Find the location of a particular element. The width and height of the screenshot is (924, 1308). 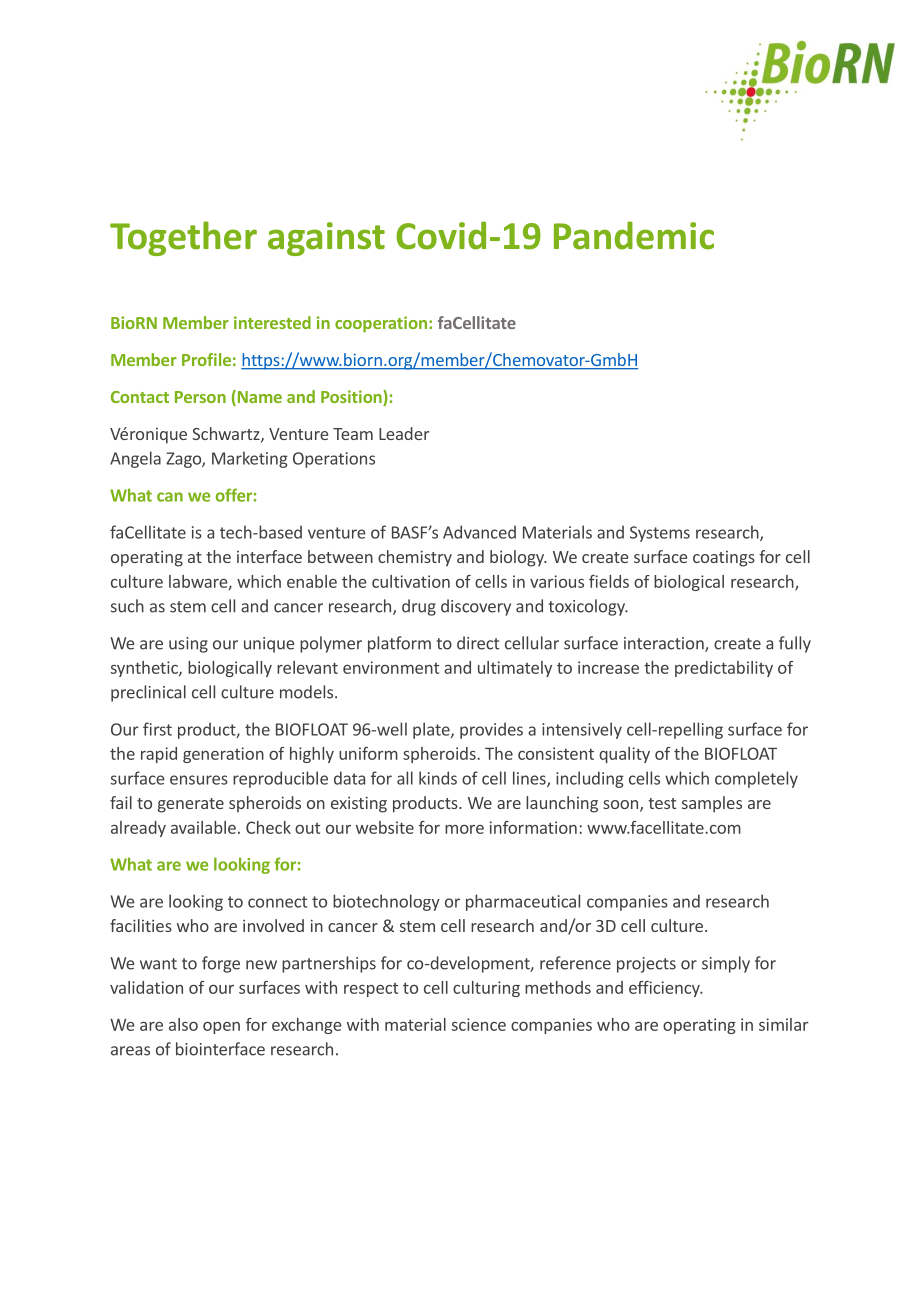

similar is located at coordinates (784, 1024).
